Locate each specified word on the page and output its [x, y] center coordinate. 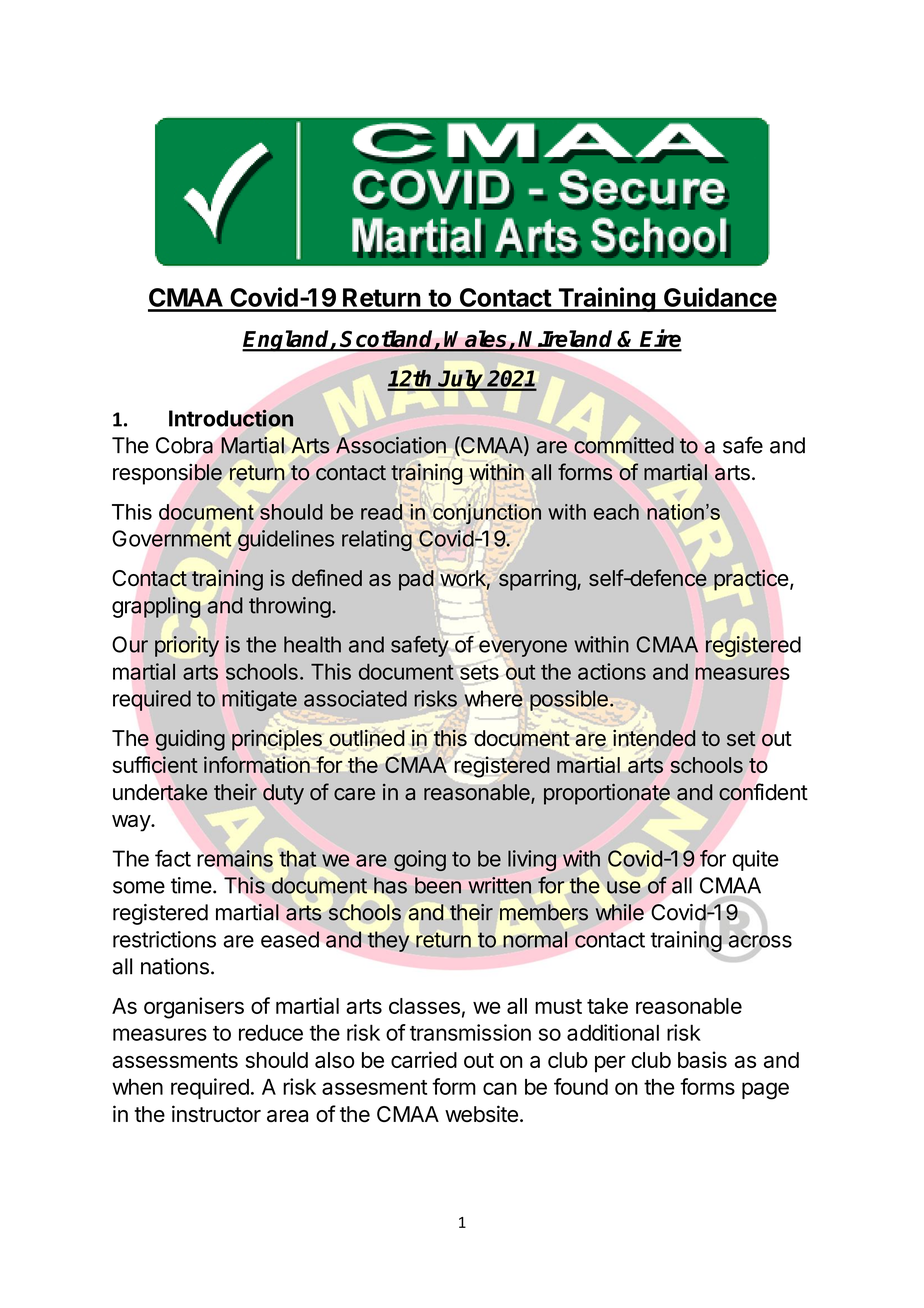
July [461, 380]
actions [612, 671]
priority [187, 646]
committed [624, 445]
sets [478, 672]
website [481, 1113]
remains [235, 858]
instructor [216, 1113]
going [420, 860]
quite [755, 860]
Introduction [232, 418]
